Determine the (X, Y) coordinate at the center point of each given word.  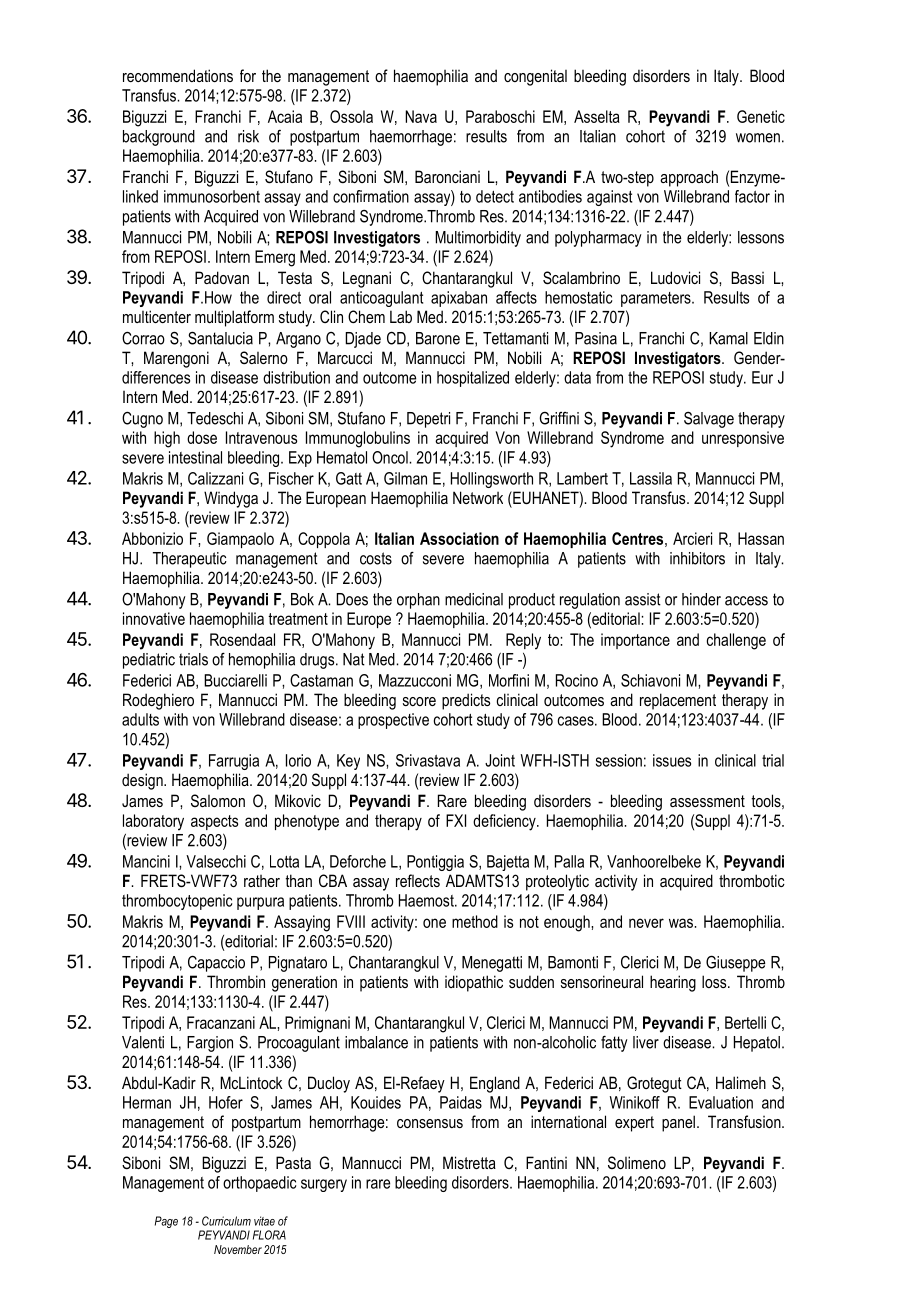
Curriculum (226, 1221)
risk (248, 136)
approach (689, 178)
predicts (466, 701)
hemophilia (262, 661)
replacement (678, 701)
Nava (421, 116)
